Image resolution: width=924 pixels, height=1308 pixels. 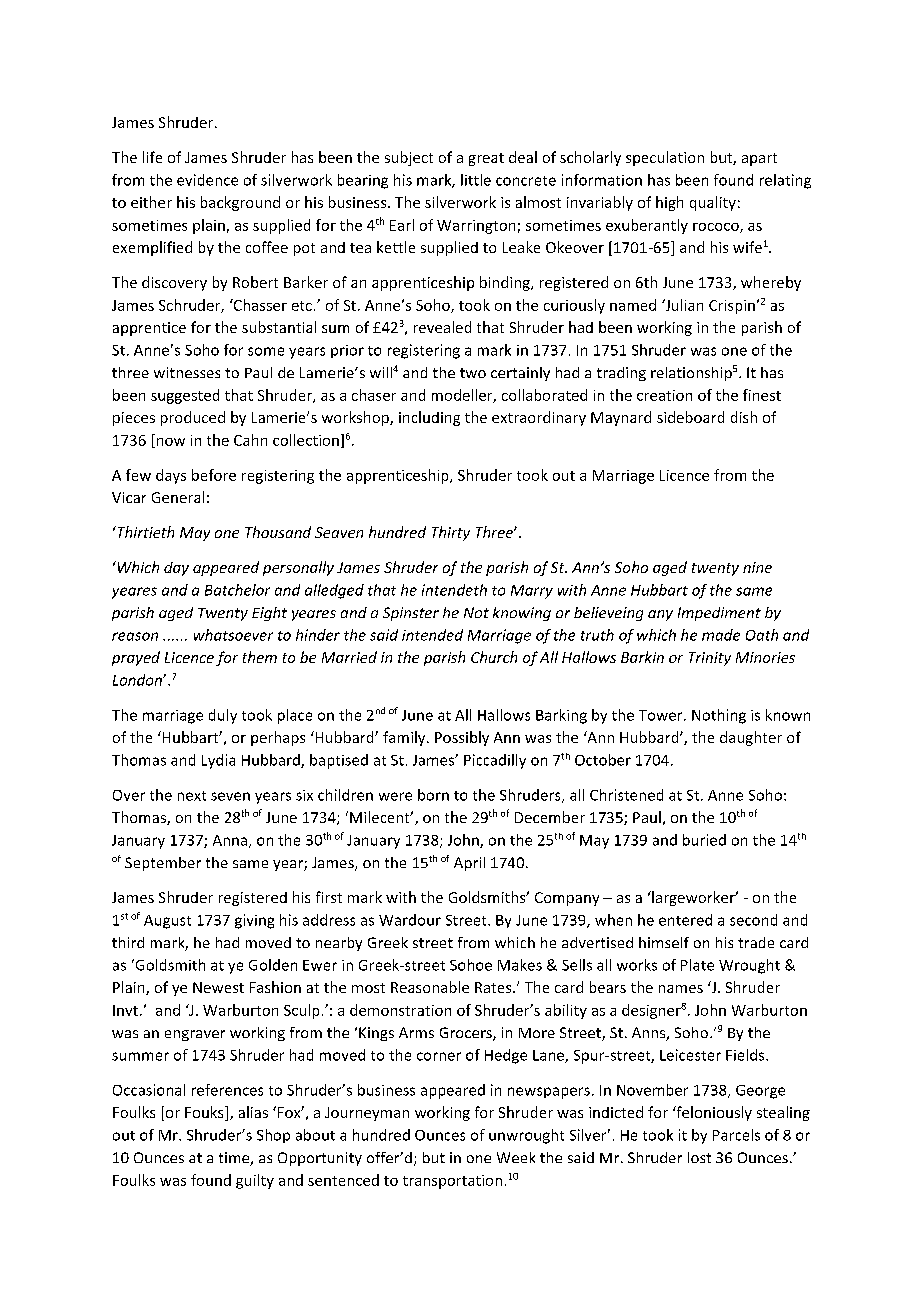 I want to click on little, so click(x=476, y=180).
